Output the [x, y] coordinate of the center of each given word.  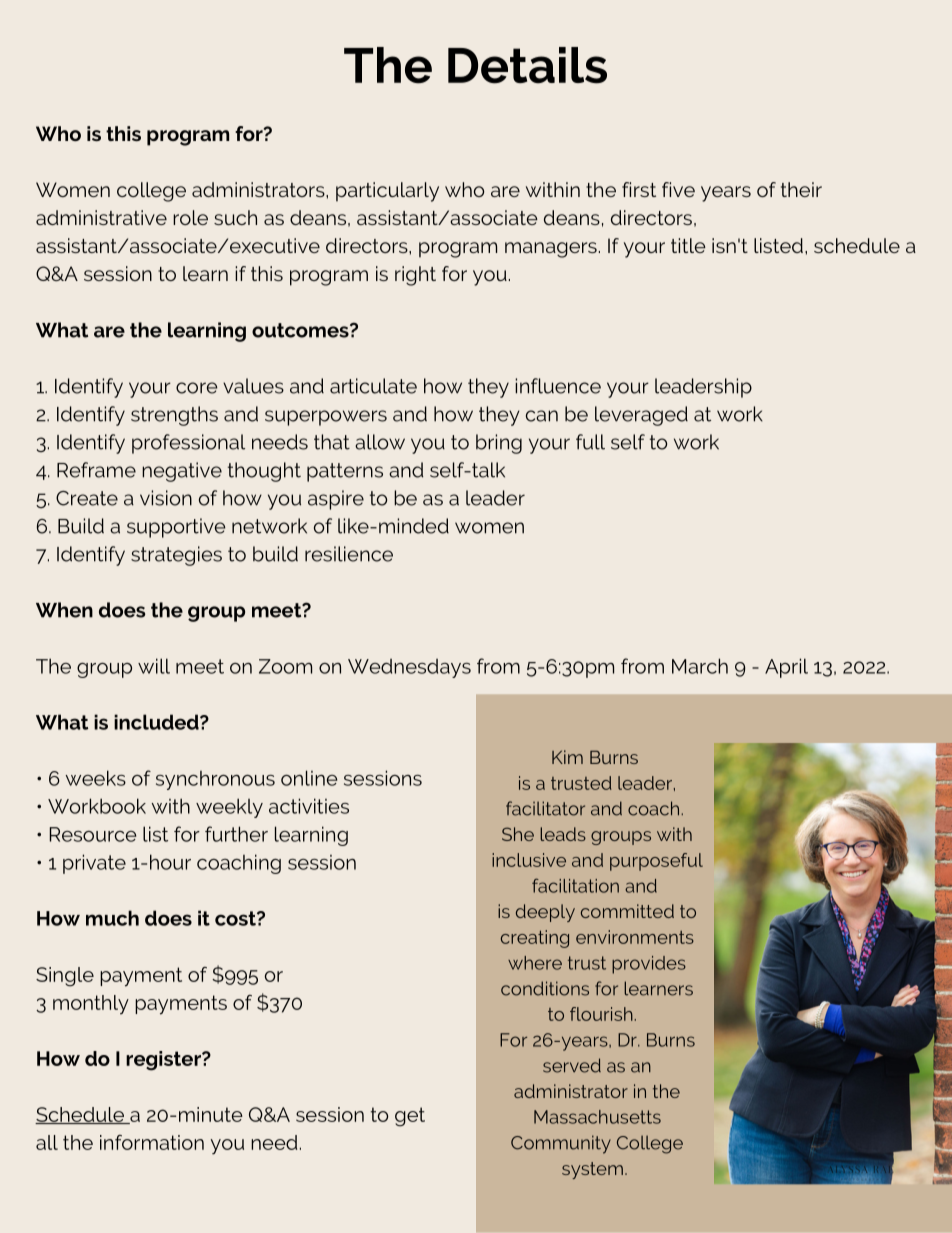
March [700, 666]
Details [527, 65]
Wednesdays [409, 668]
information [152, 1142]
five [678, 189]
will [154, 666]
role [190, 217]
